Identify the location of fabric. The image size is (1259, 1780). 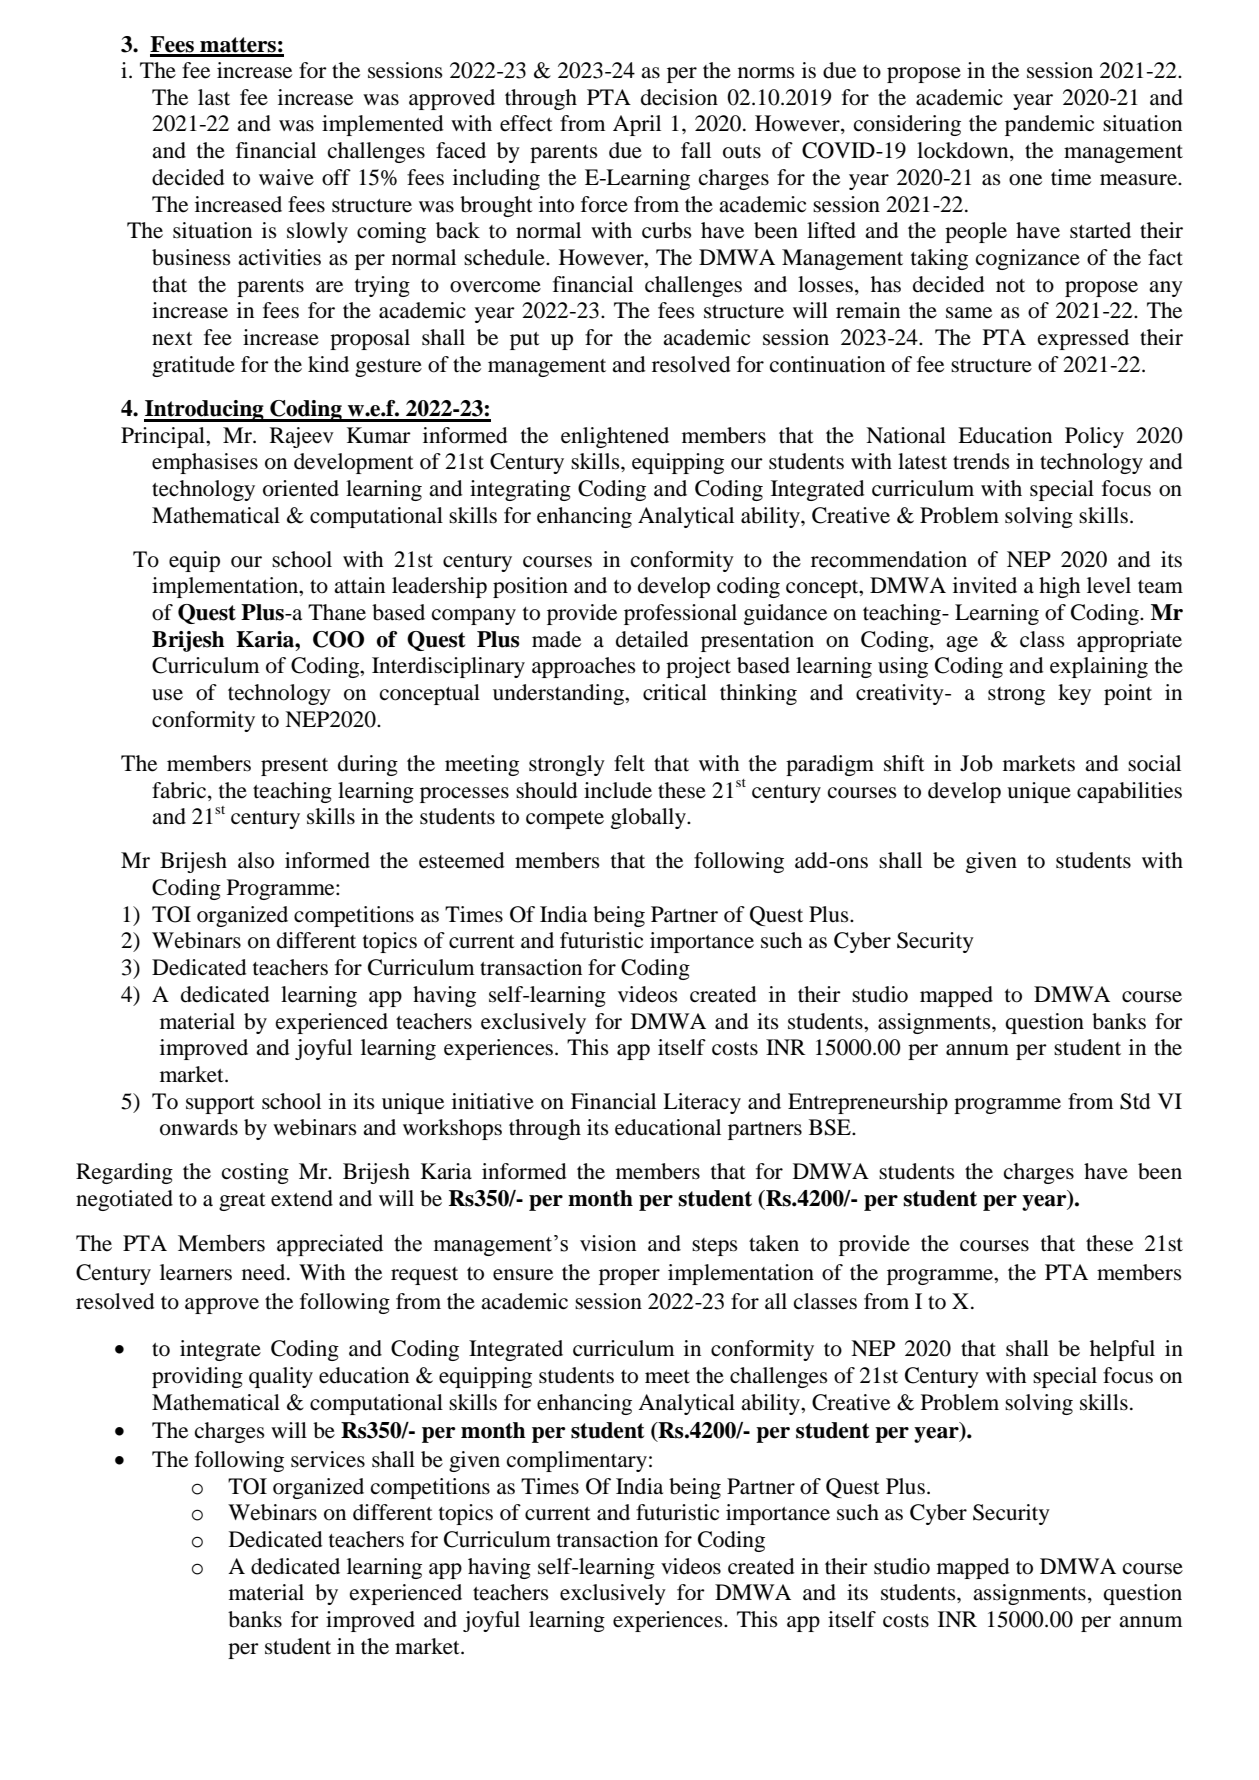
(180, 790).
